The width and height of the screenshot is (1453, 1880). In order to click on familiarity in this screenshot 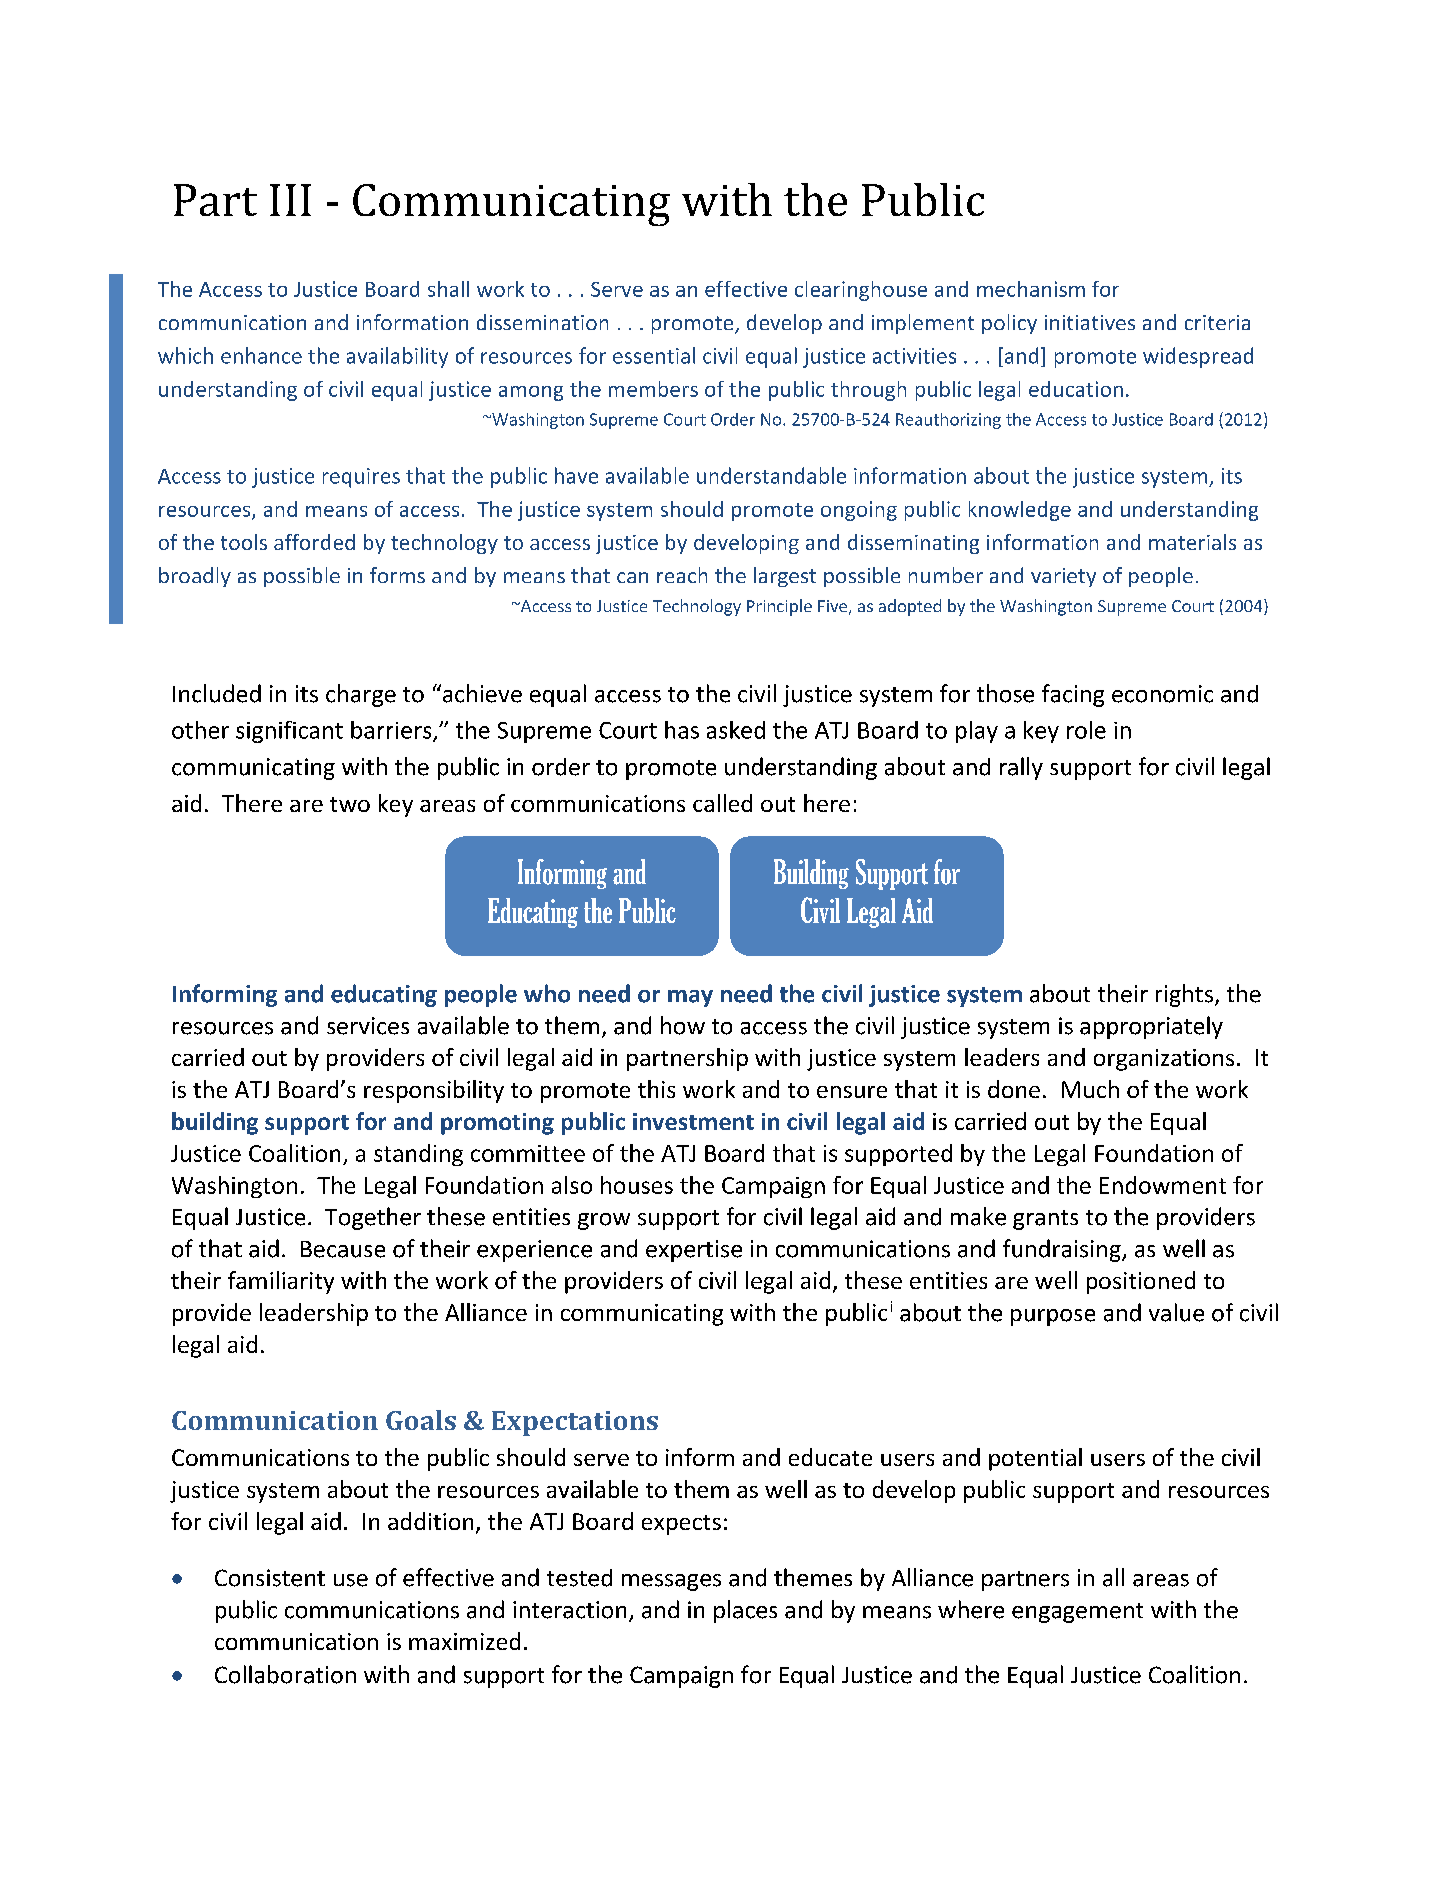, I will do `click(281, 1282)`.
